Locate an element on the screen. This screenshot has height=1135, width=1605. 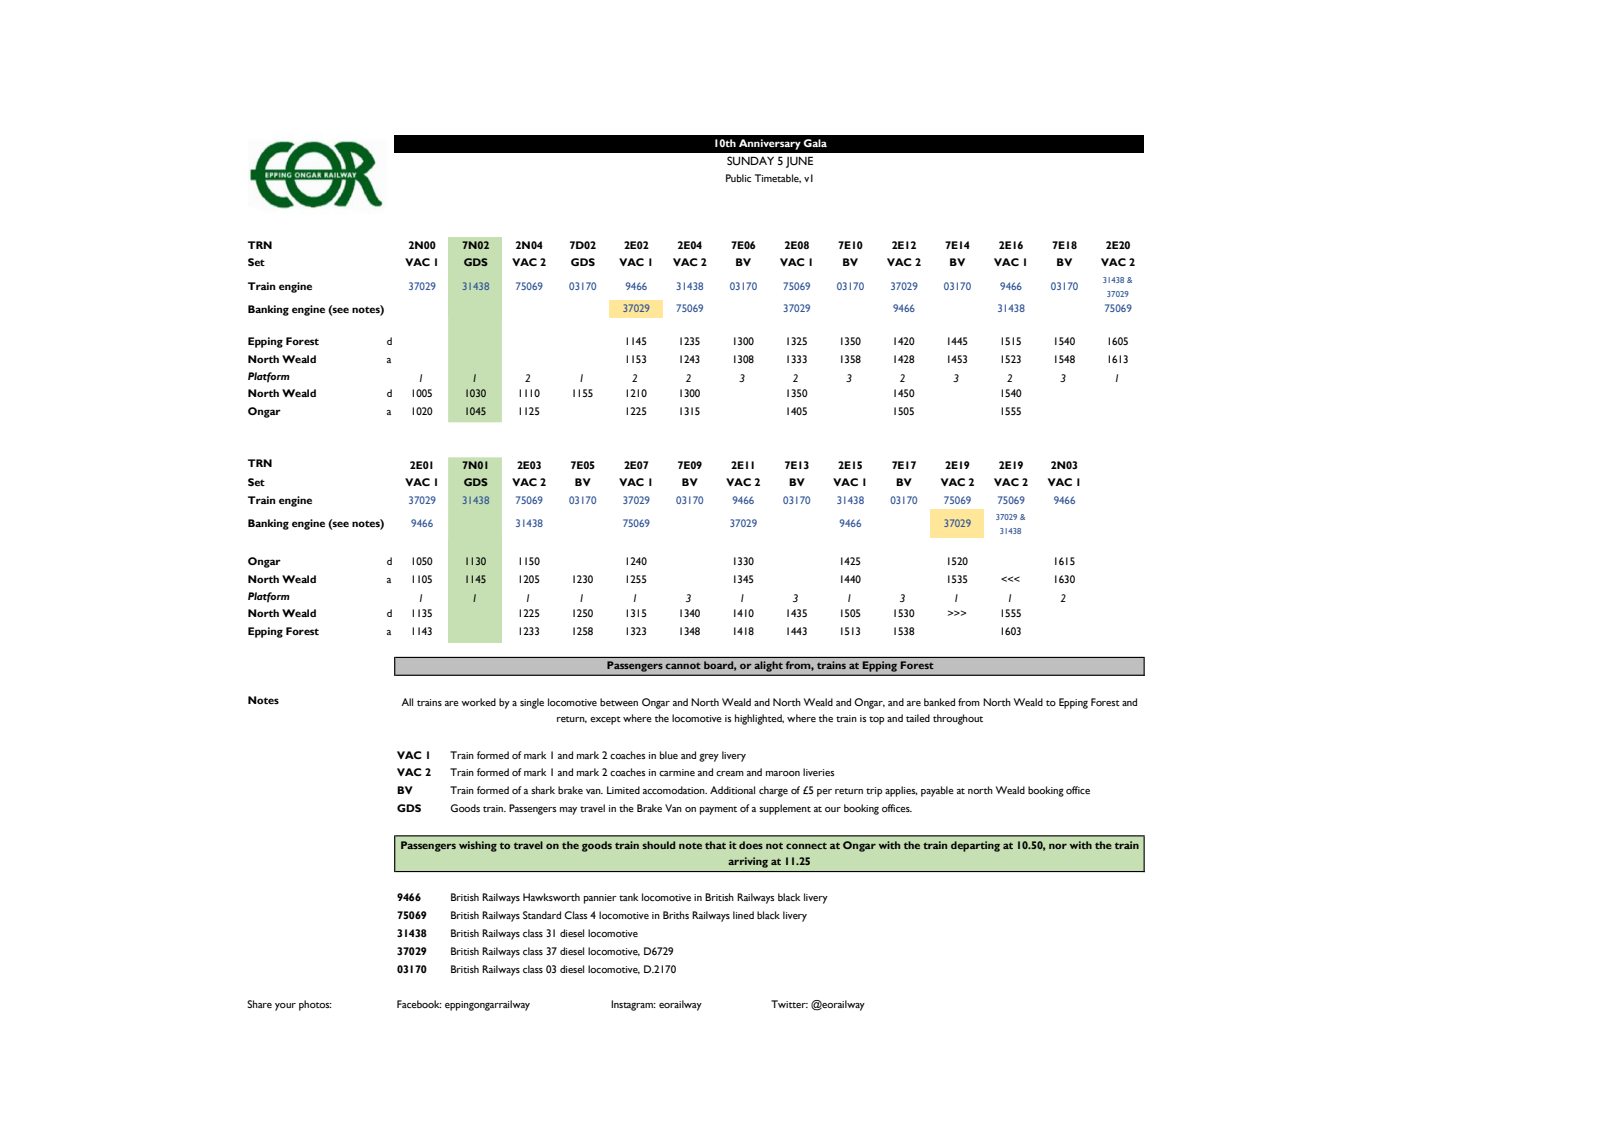
Gala is located at coordinates (815, 143).
